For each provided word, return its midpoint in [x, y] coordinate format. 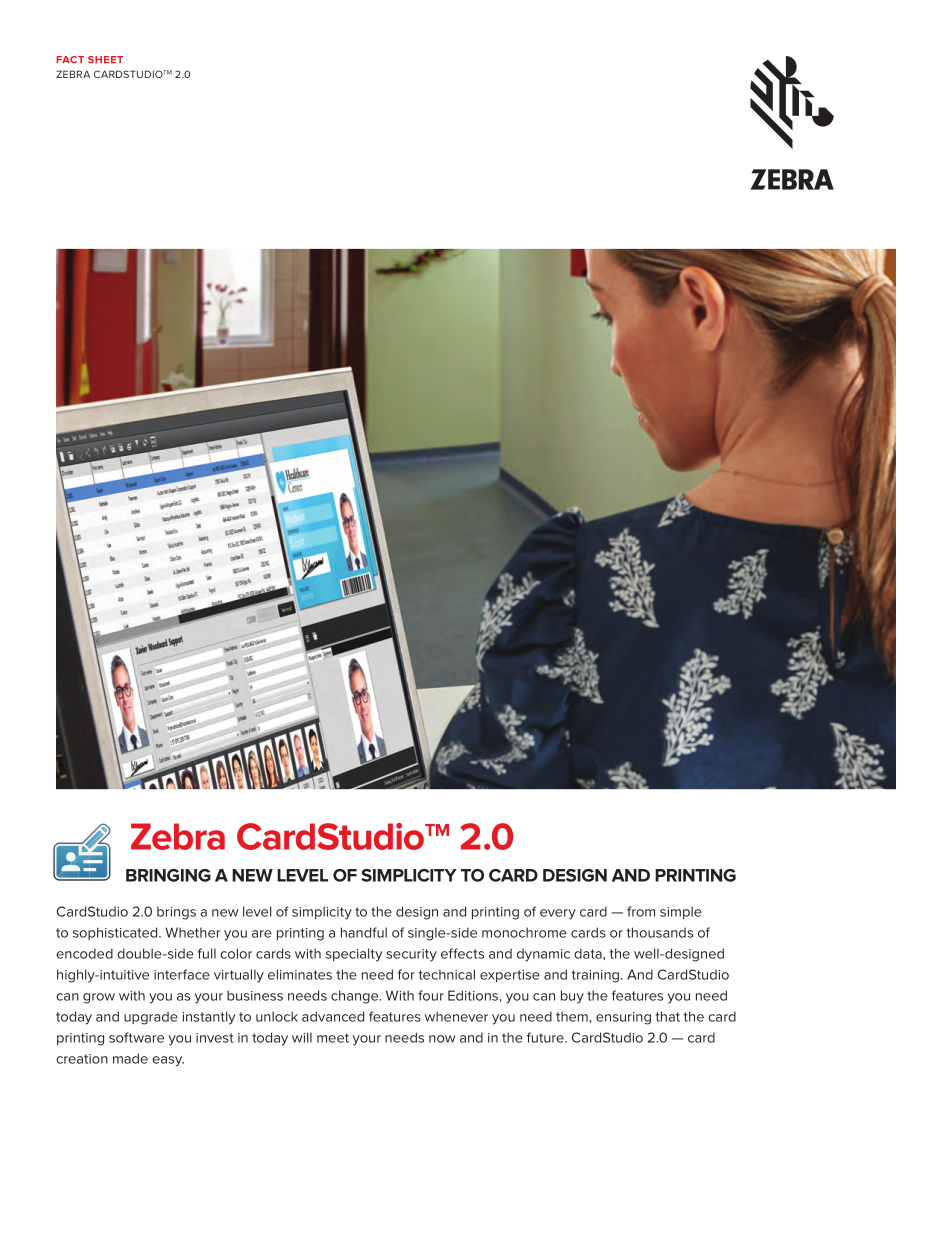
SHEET [105, 60]
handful [364, 932]
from [641, 911]
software [136, 1037]
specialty [354, 955]
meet [333, 1038]
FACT [70, 60]
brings [176, 913]
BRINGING [168, 875]
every [558, 914]
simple [681, 912]
